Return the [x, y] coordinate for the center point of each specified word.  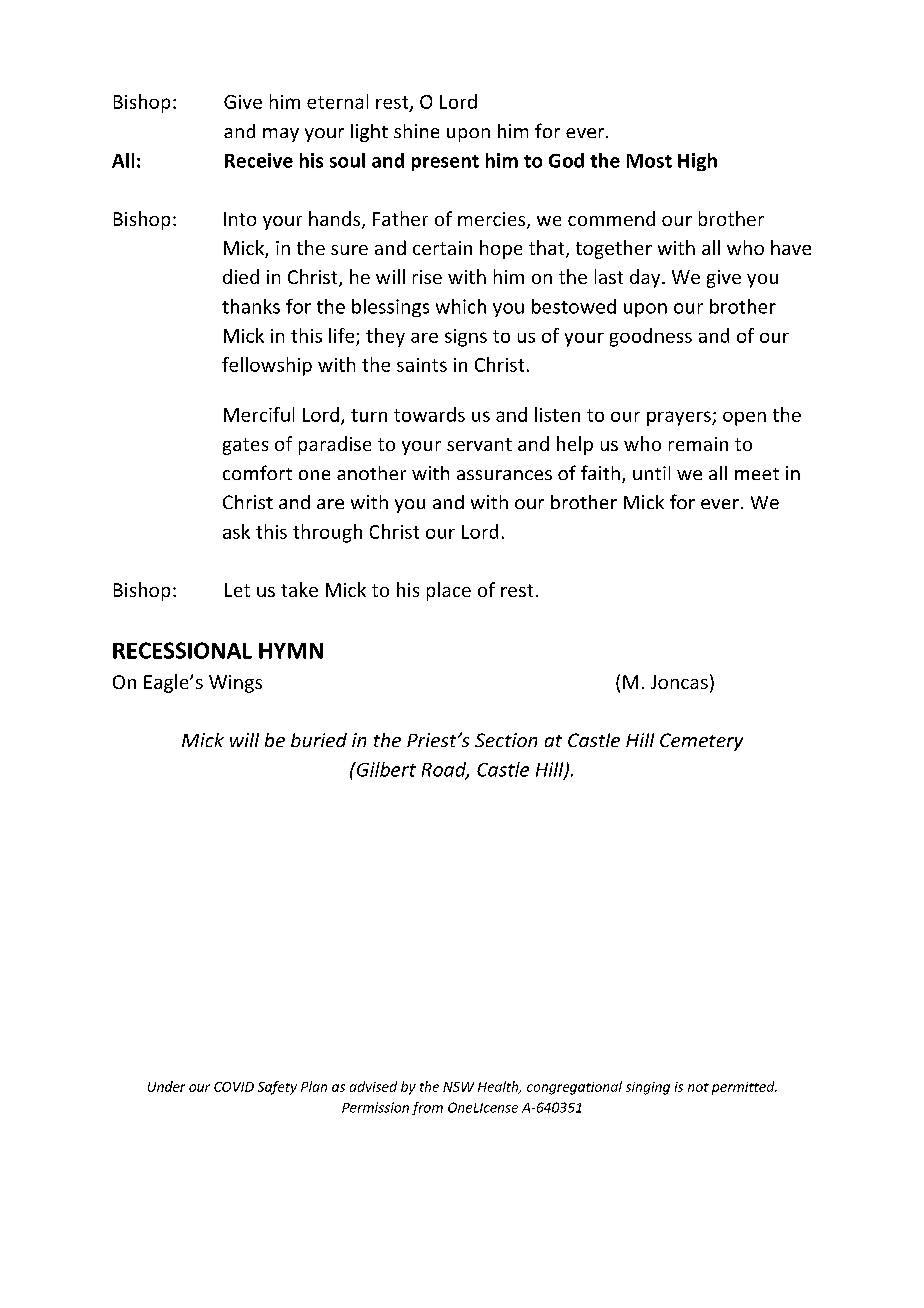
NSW [458, 1087]
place [449, 591]
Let [237, 590]
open [744, 419]
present [445, 163]
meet [757, 474]
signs [466, 338]
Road [445, 770]
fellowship [267, 366]
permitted [744, 1088]
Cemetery [701, 742]
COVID [234, 1087]
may [281, 135]
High [697, 162]
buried [319, 740]
